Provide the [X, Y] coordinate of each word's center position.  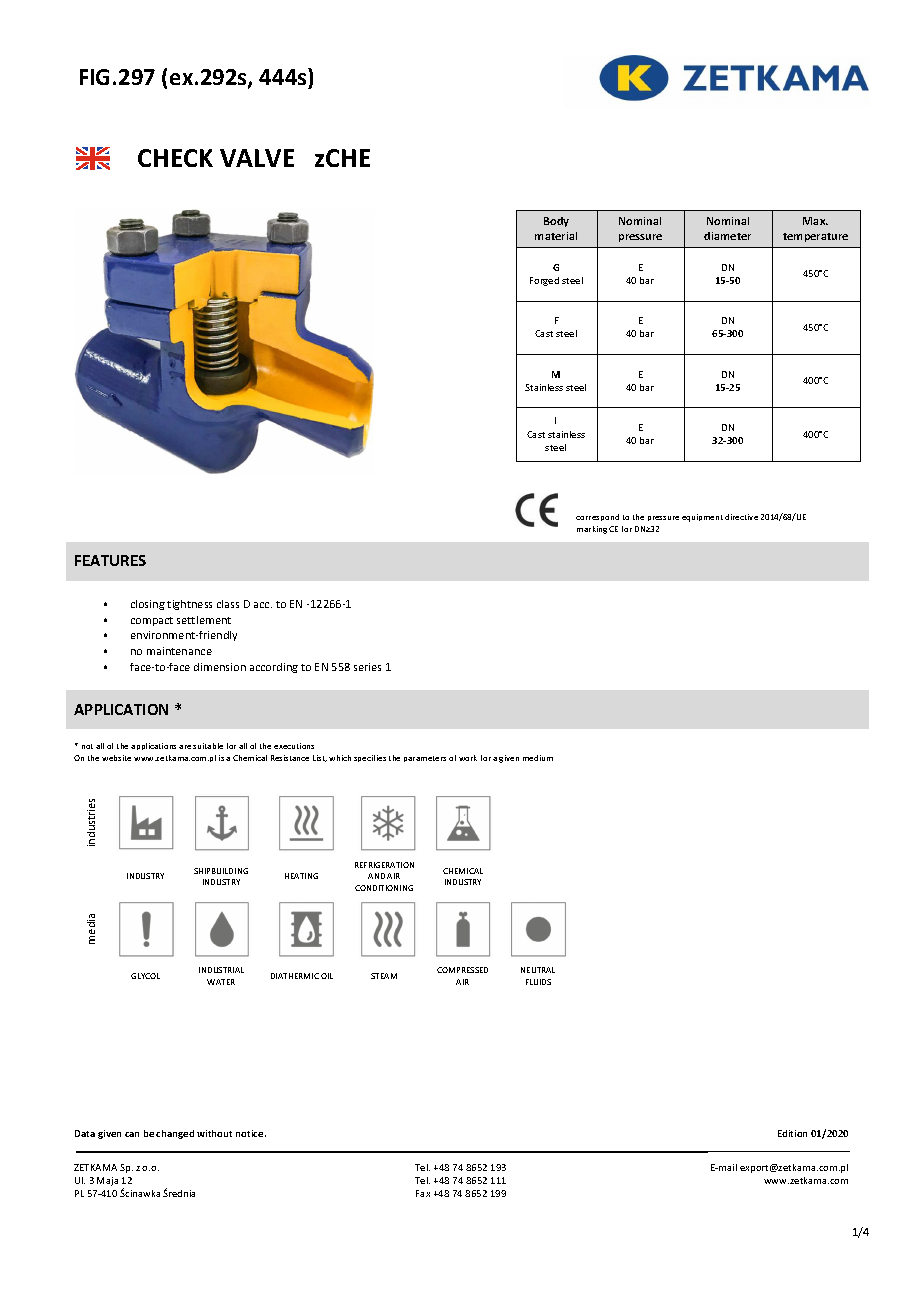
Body [556, 222]
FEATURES [110, 560]
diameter [727, 236]
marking [592, 530]
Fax [423, 1193]
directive [741, 517]
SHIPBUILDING [221, 871]
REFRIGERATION [384, 865]
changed [175, 1134]
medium [538, 758]
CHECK [175, 158]
